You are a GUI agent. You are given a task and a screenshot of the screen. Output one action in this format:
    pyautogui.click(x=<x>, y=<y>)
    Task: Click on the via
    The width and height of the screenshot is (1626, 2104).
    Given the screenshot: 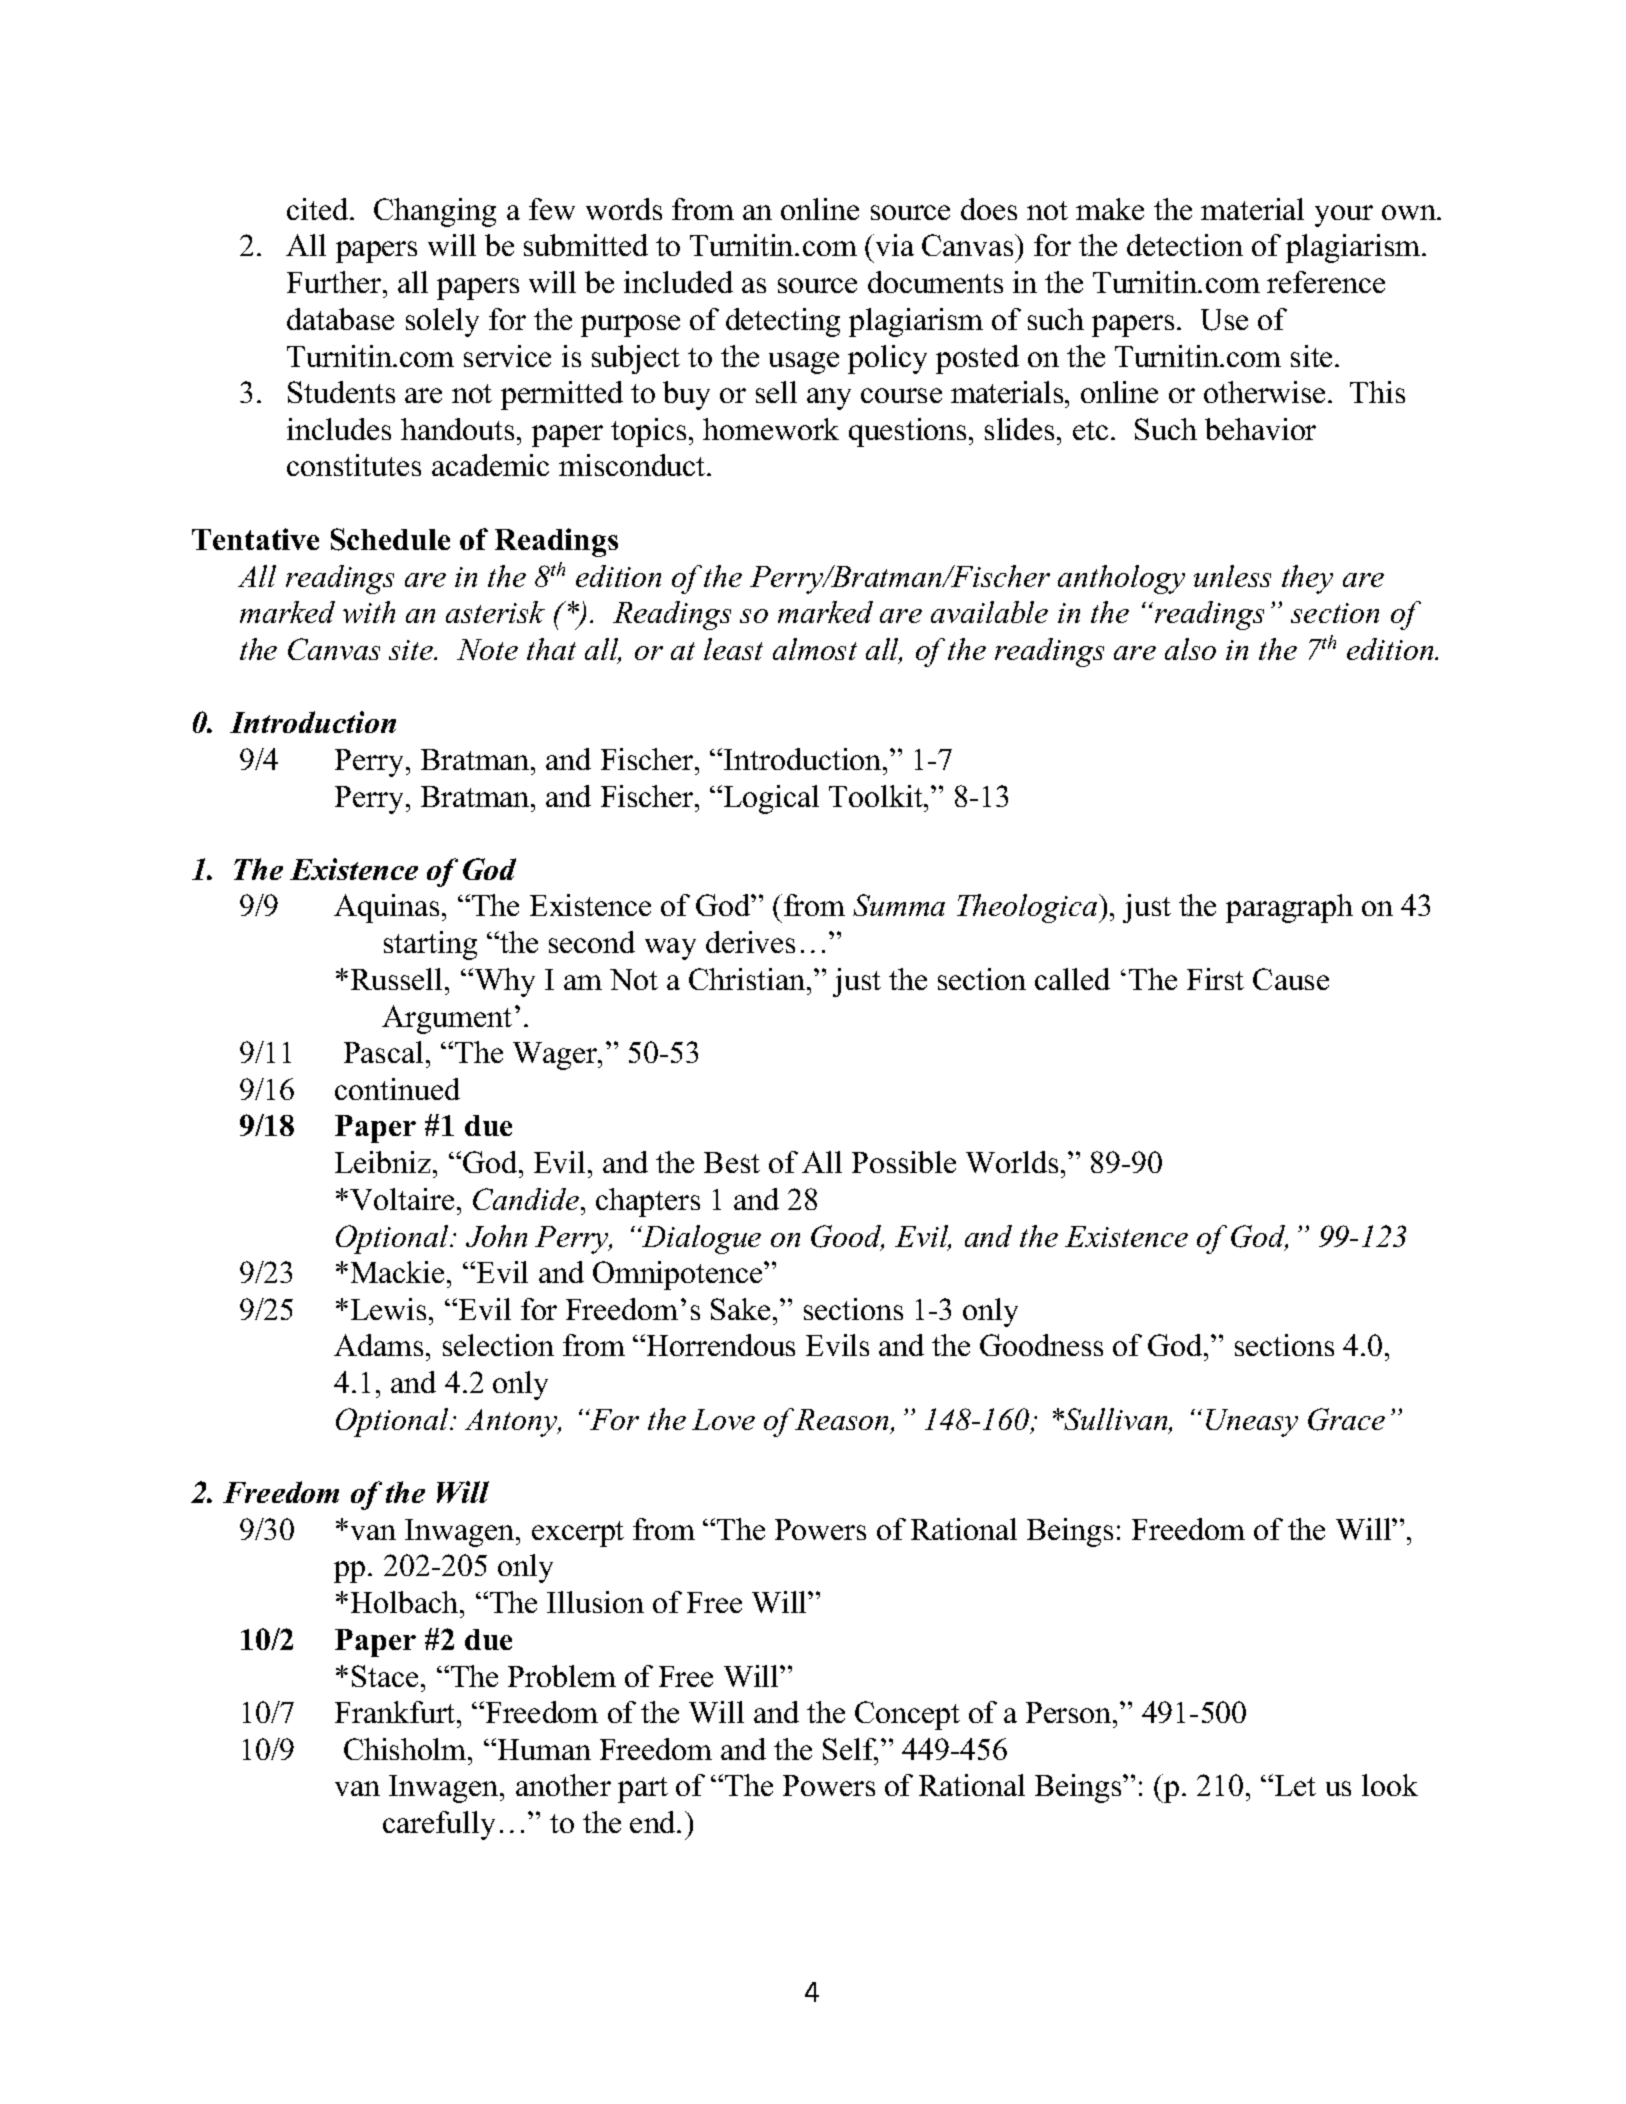 What is the action you would take?
    pyautogui.click(x=893, y=245)
